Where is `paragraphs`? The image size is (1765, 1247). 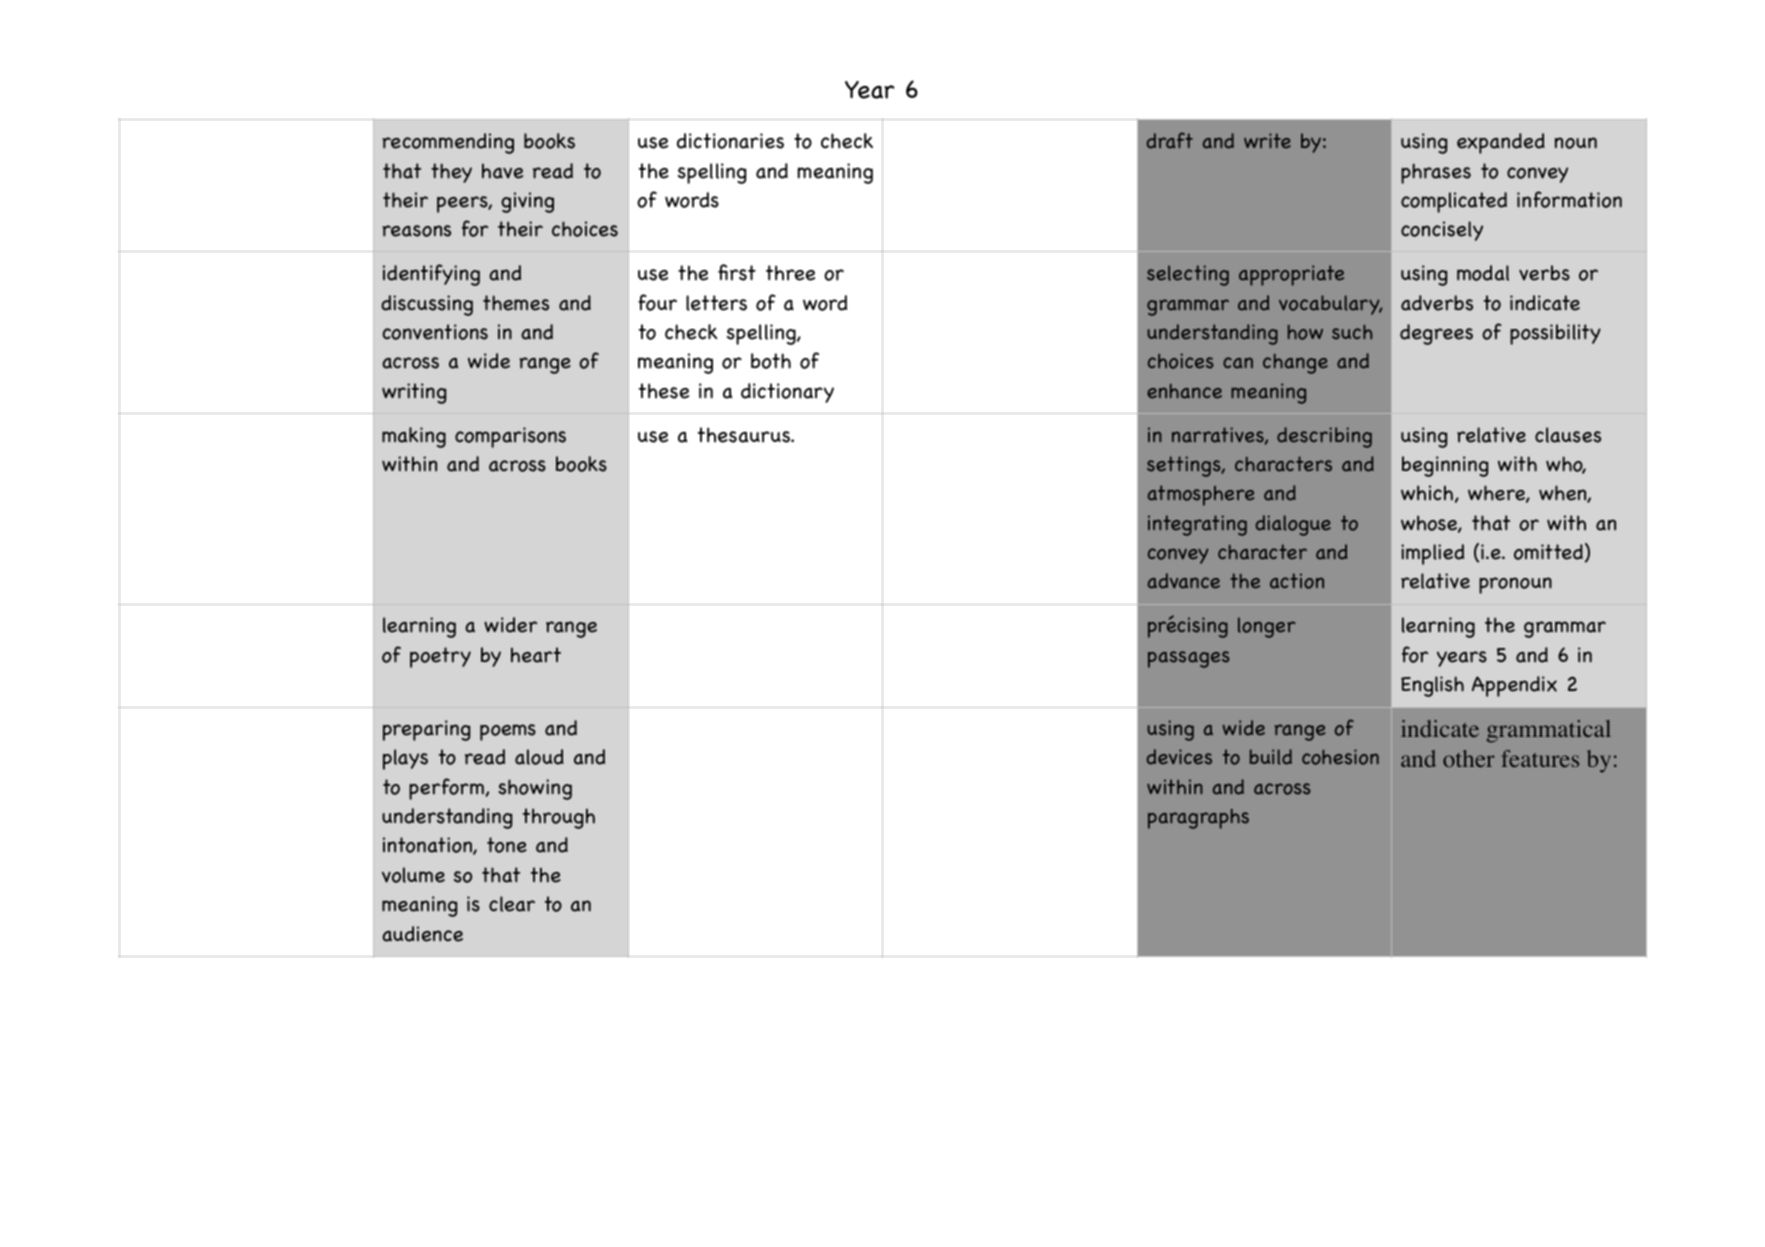
paragraphs is located at coordinates (1198, 819).
